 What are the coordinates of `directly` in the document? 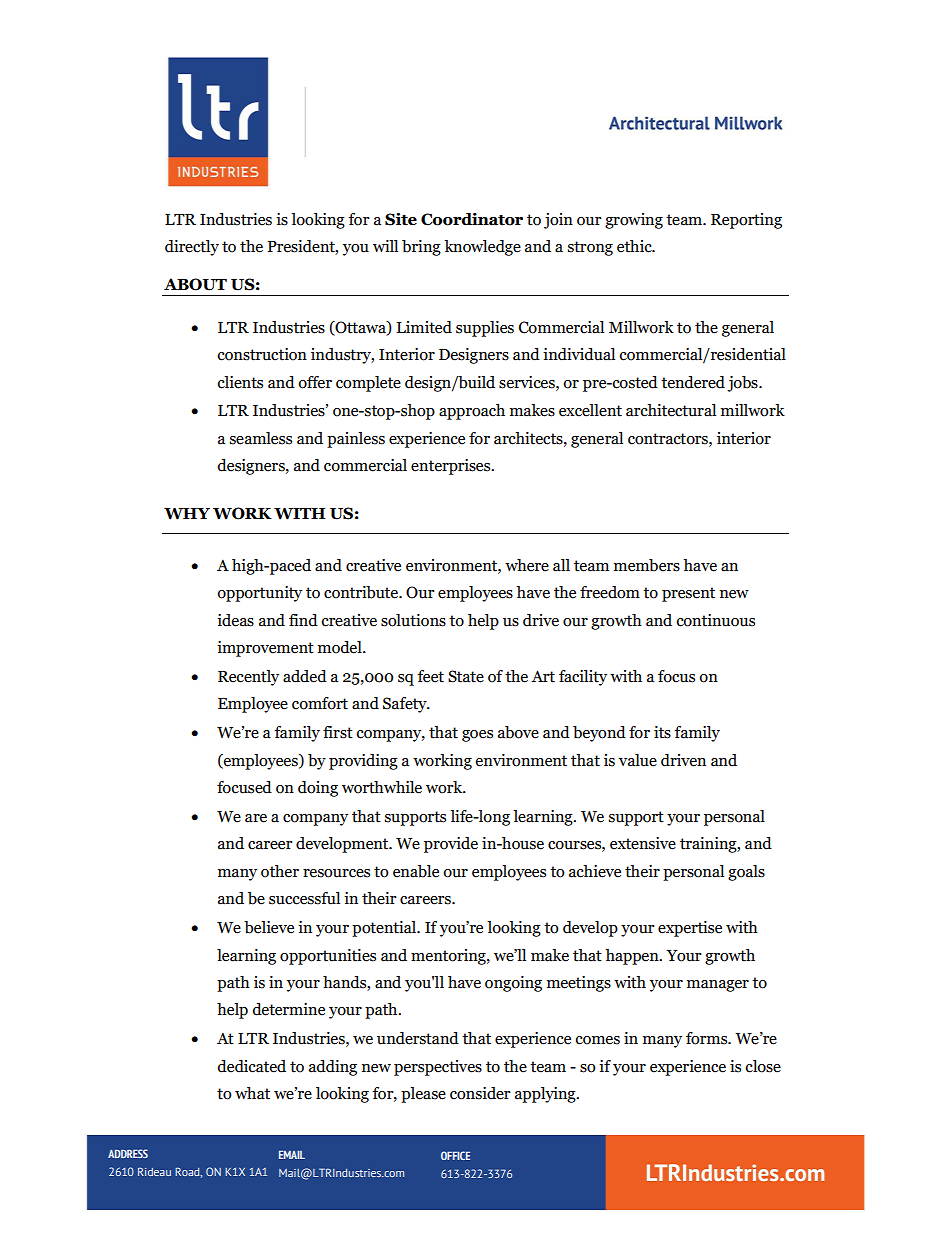 It's located at (192, 248).
